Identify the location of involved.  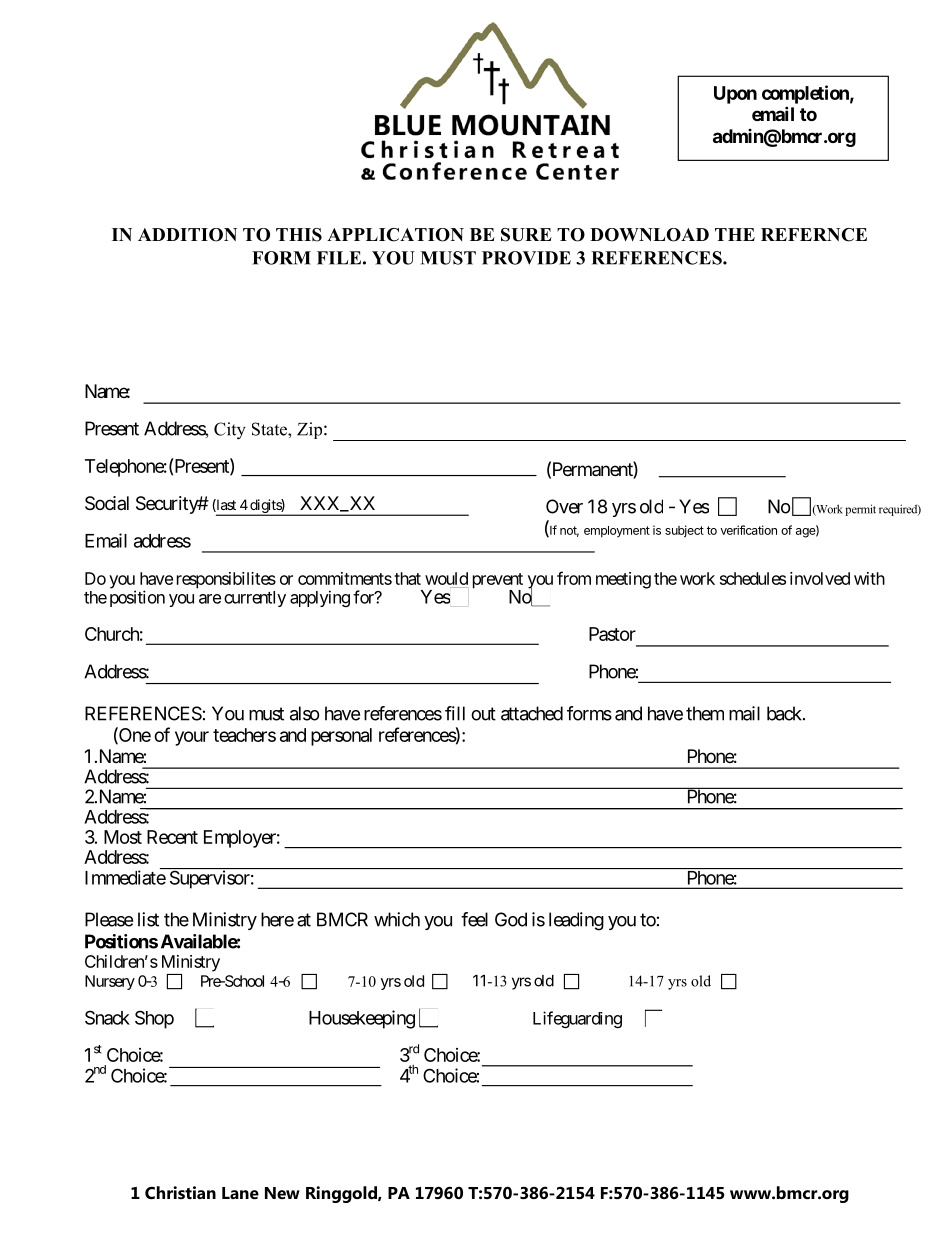
(820, 578).
